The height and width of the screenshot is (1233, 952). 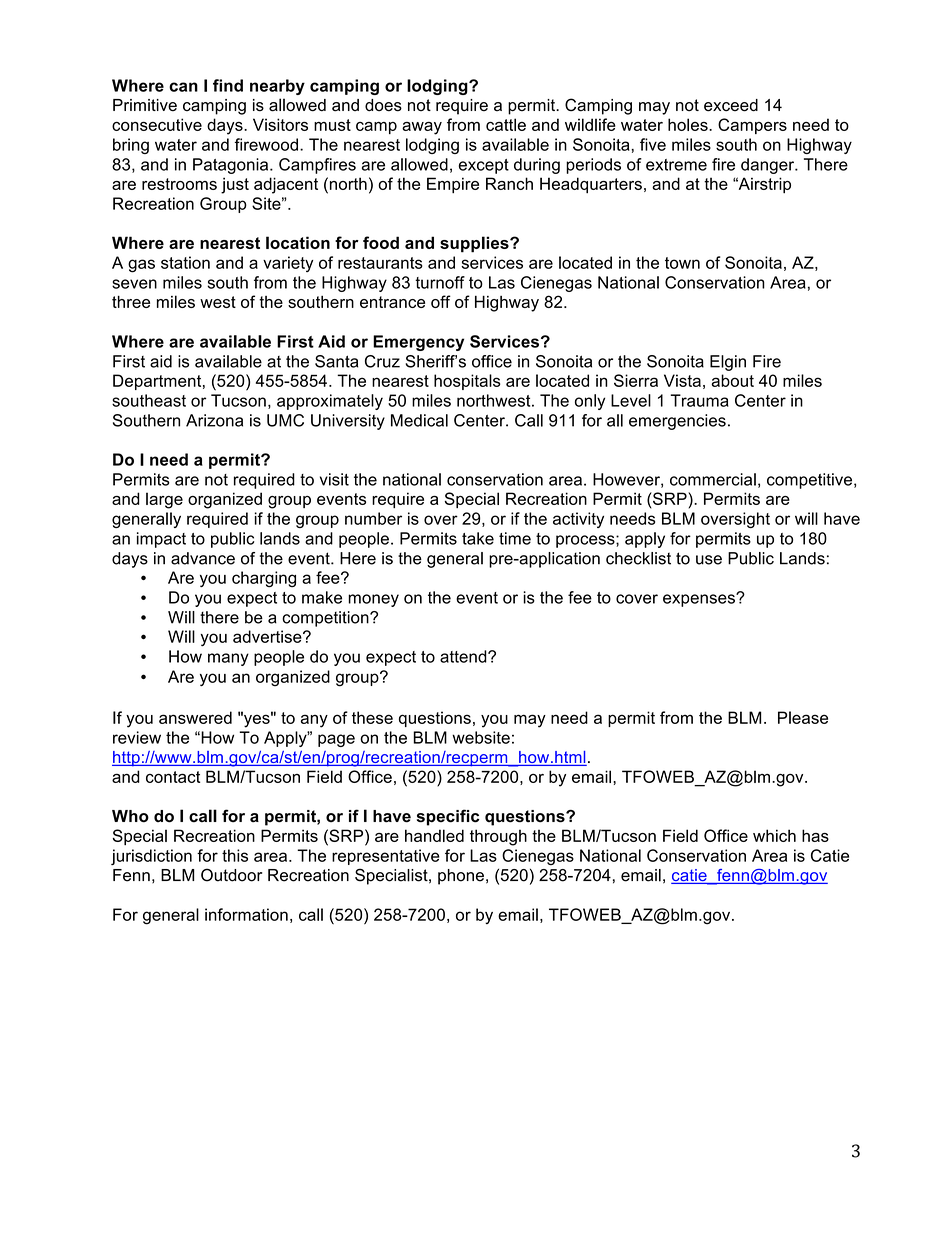 What do you see at coordinates (231, 875) in the screenshot?
I see `Outdoor` at bounding box center [231, 875].
